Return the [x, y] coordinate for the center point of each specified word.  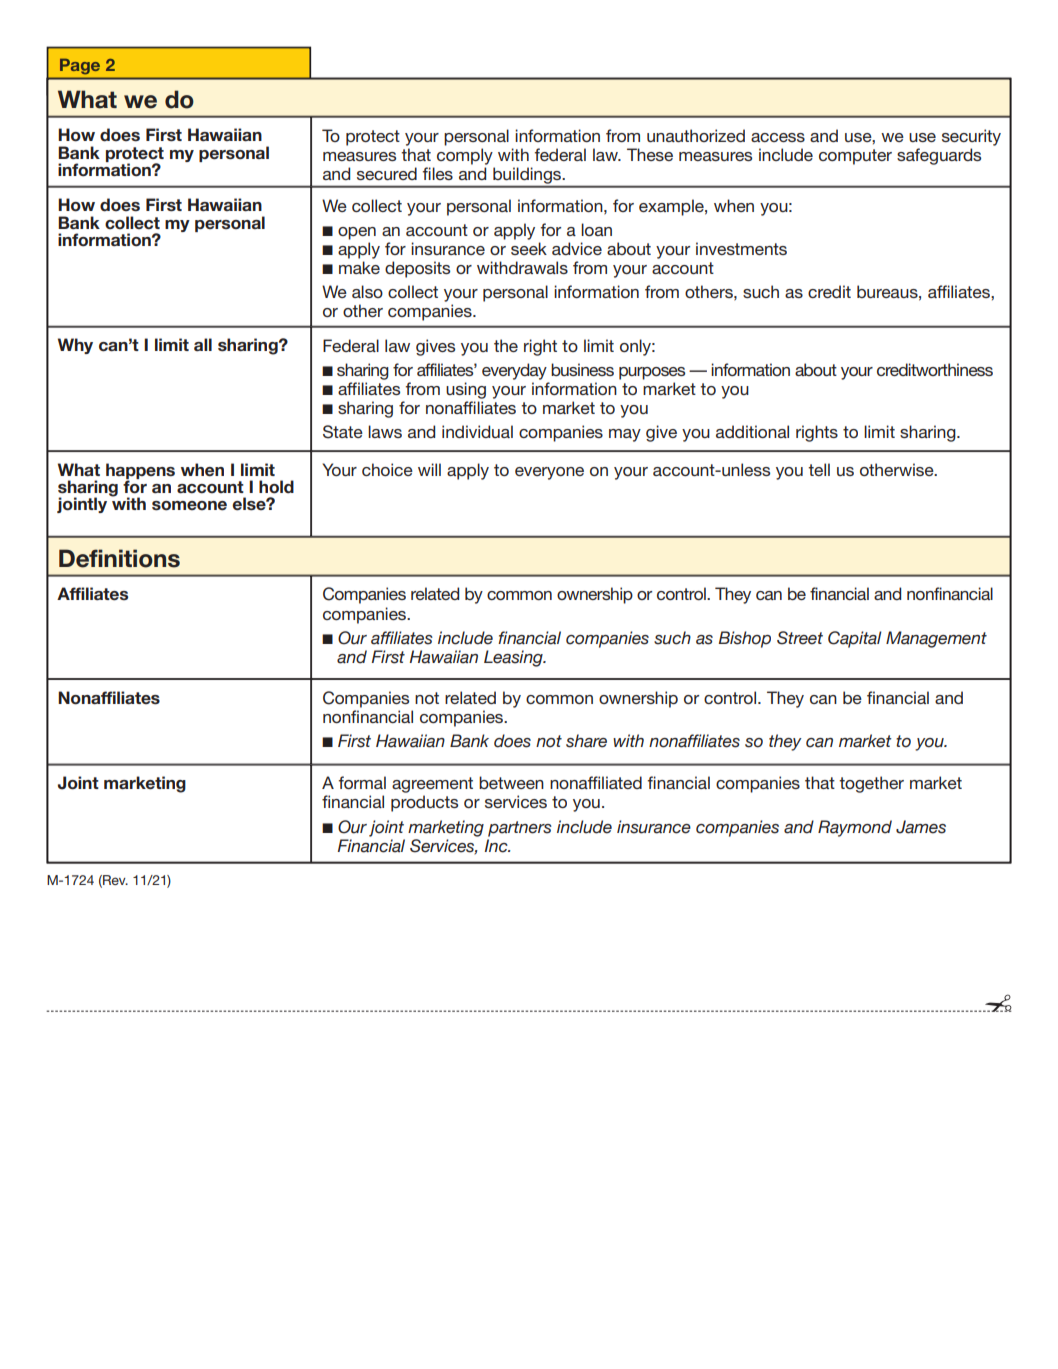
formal [362, 782]
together [871, 784]
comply [465, 156]
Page [80, 67]
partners [520, 829]
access [778, 137]
